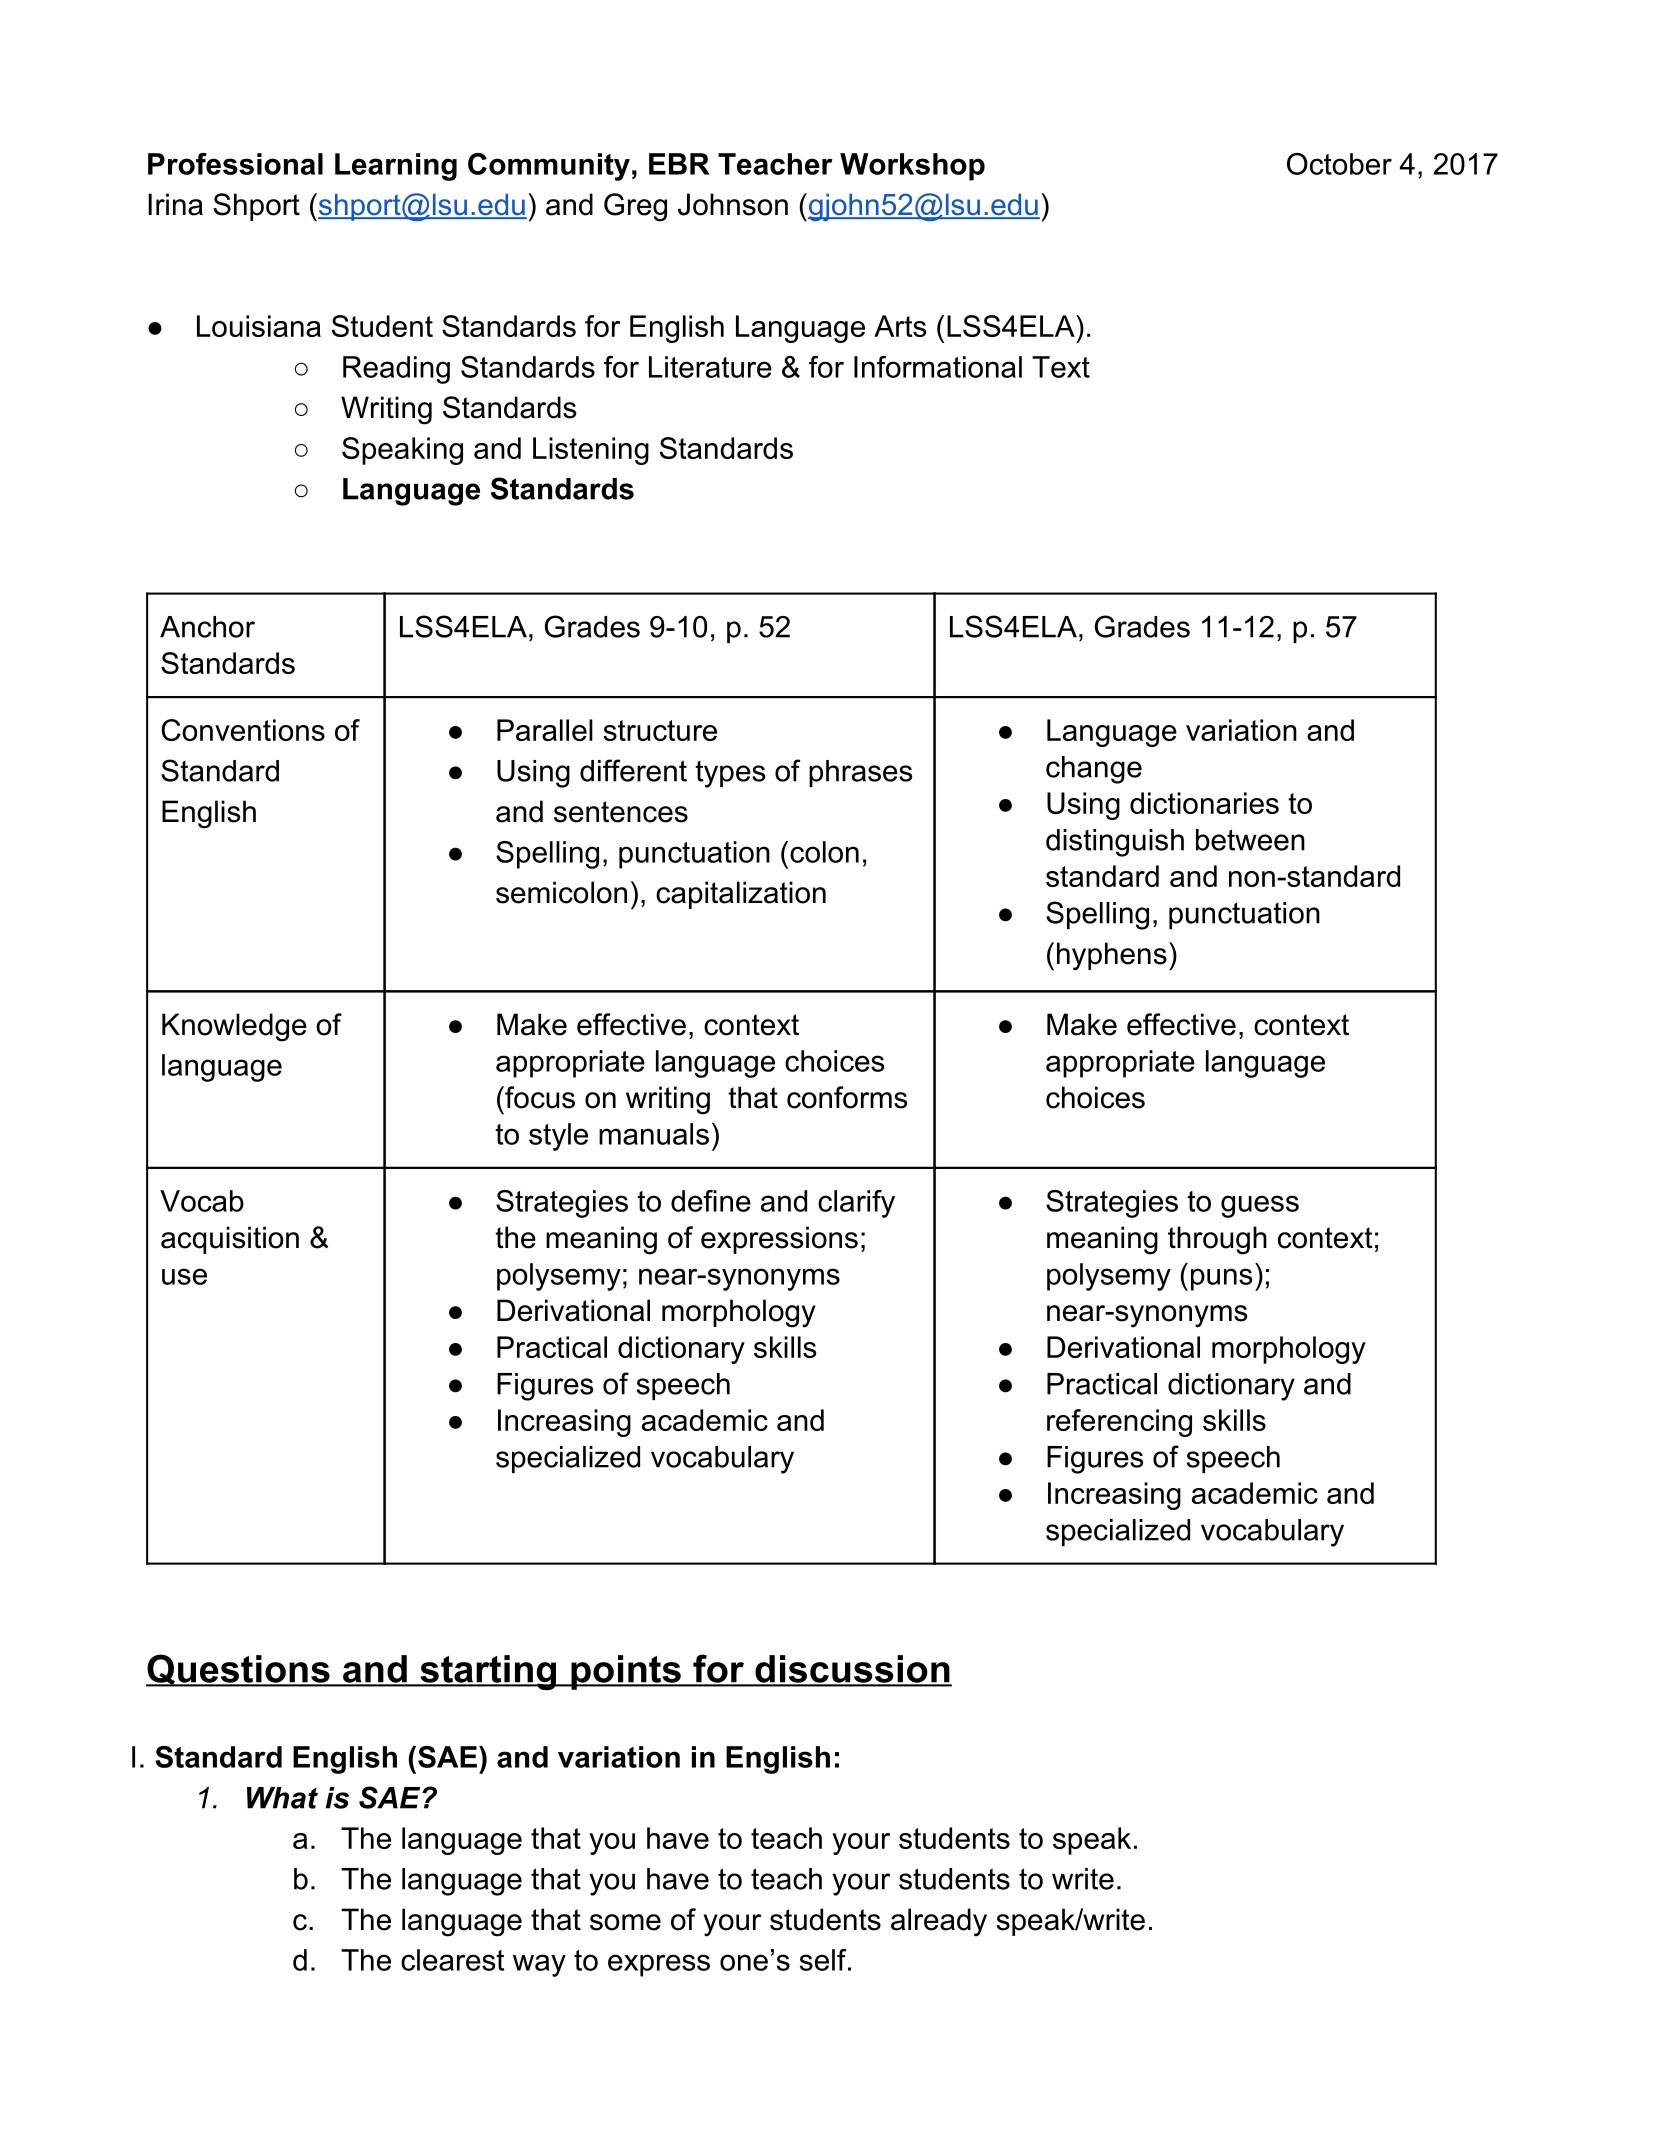 The width and height of the screenshot is (1656, 2143). What do you see at coordinates (282, 1798) in the screenshot?
I see `What` at bounding box center [282, 1798].
